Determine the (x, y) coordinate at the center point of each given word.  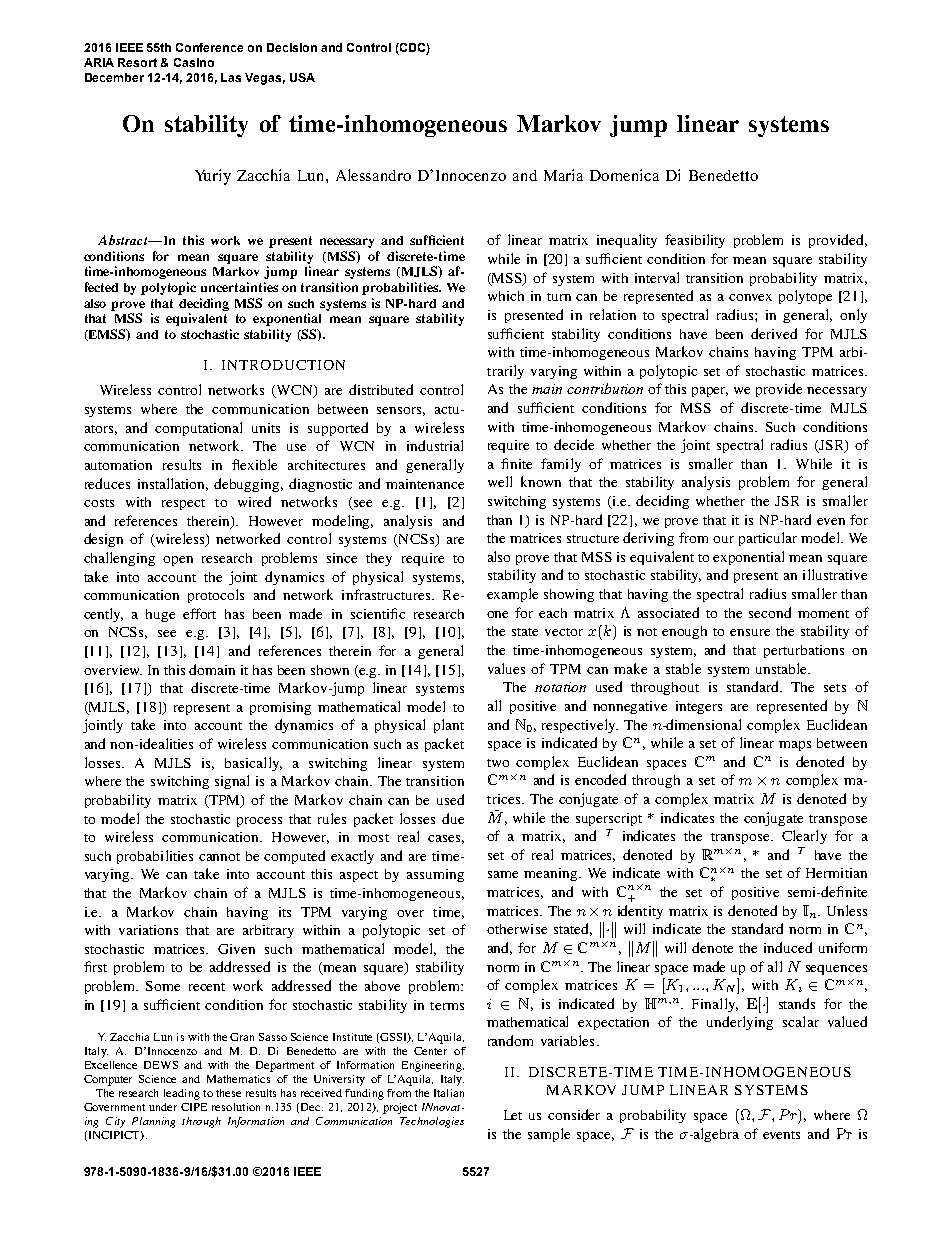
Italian (449, 1093)
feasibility (695, 241)
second (770, 612)
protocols (216, 596)
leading (182, 1094)
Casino (194, 62)
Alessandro (373, 175)
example (512, 595)
